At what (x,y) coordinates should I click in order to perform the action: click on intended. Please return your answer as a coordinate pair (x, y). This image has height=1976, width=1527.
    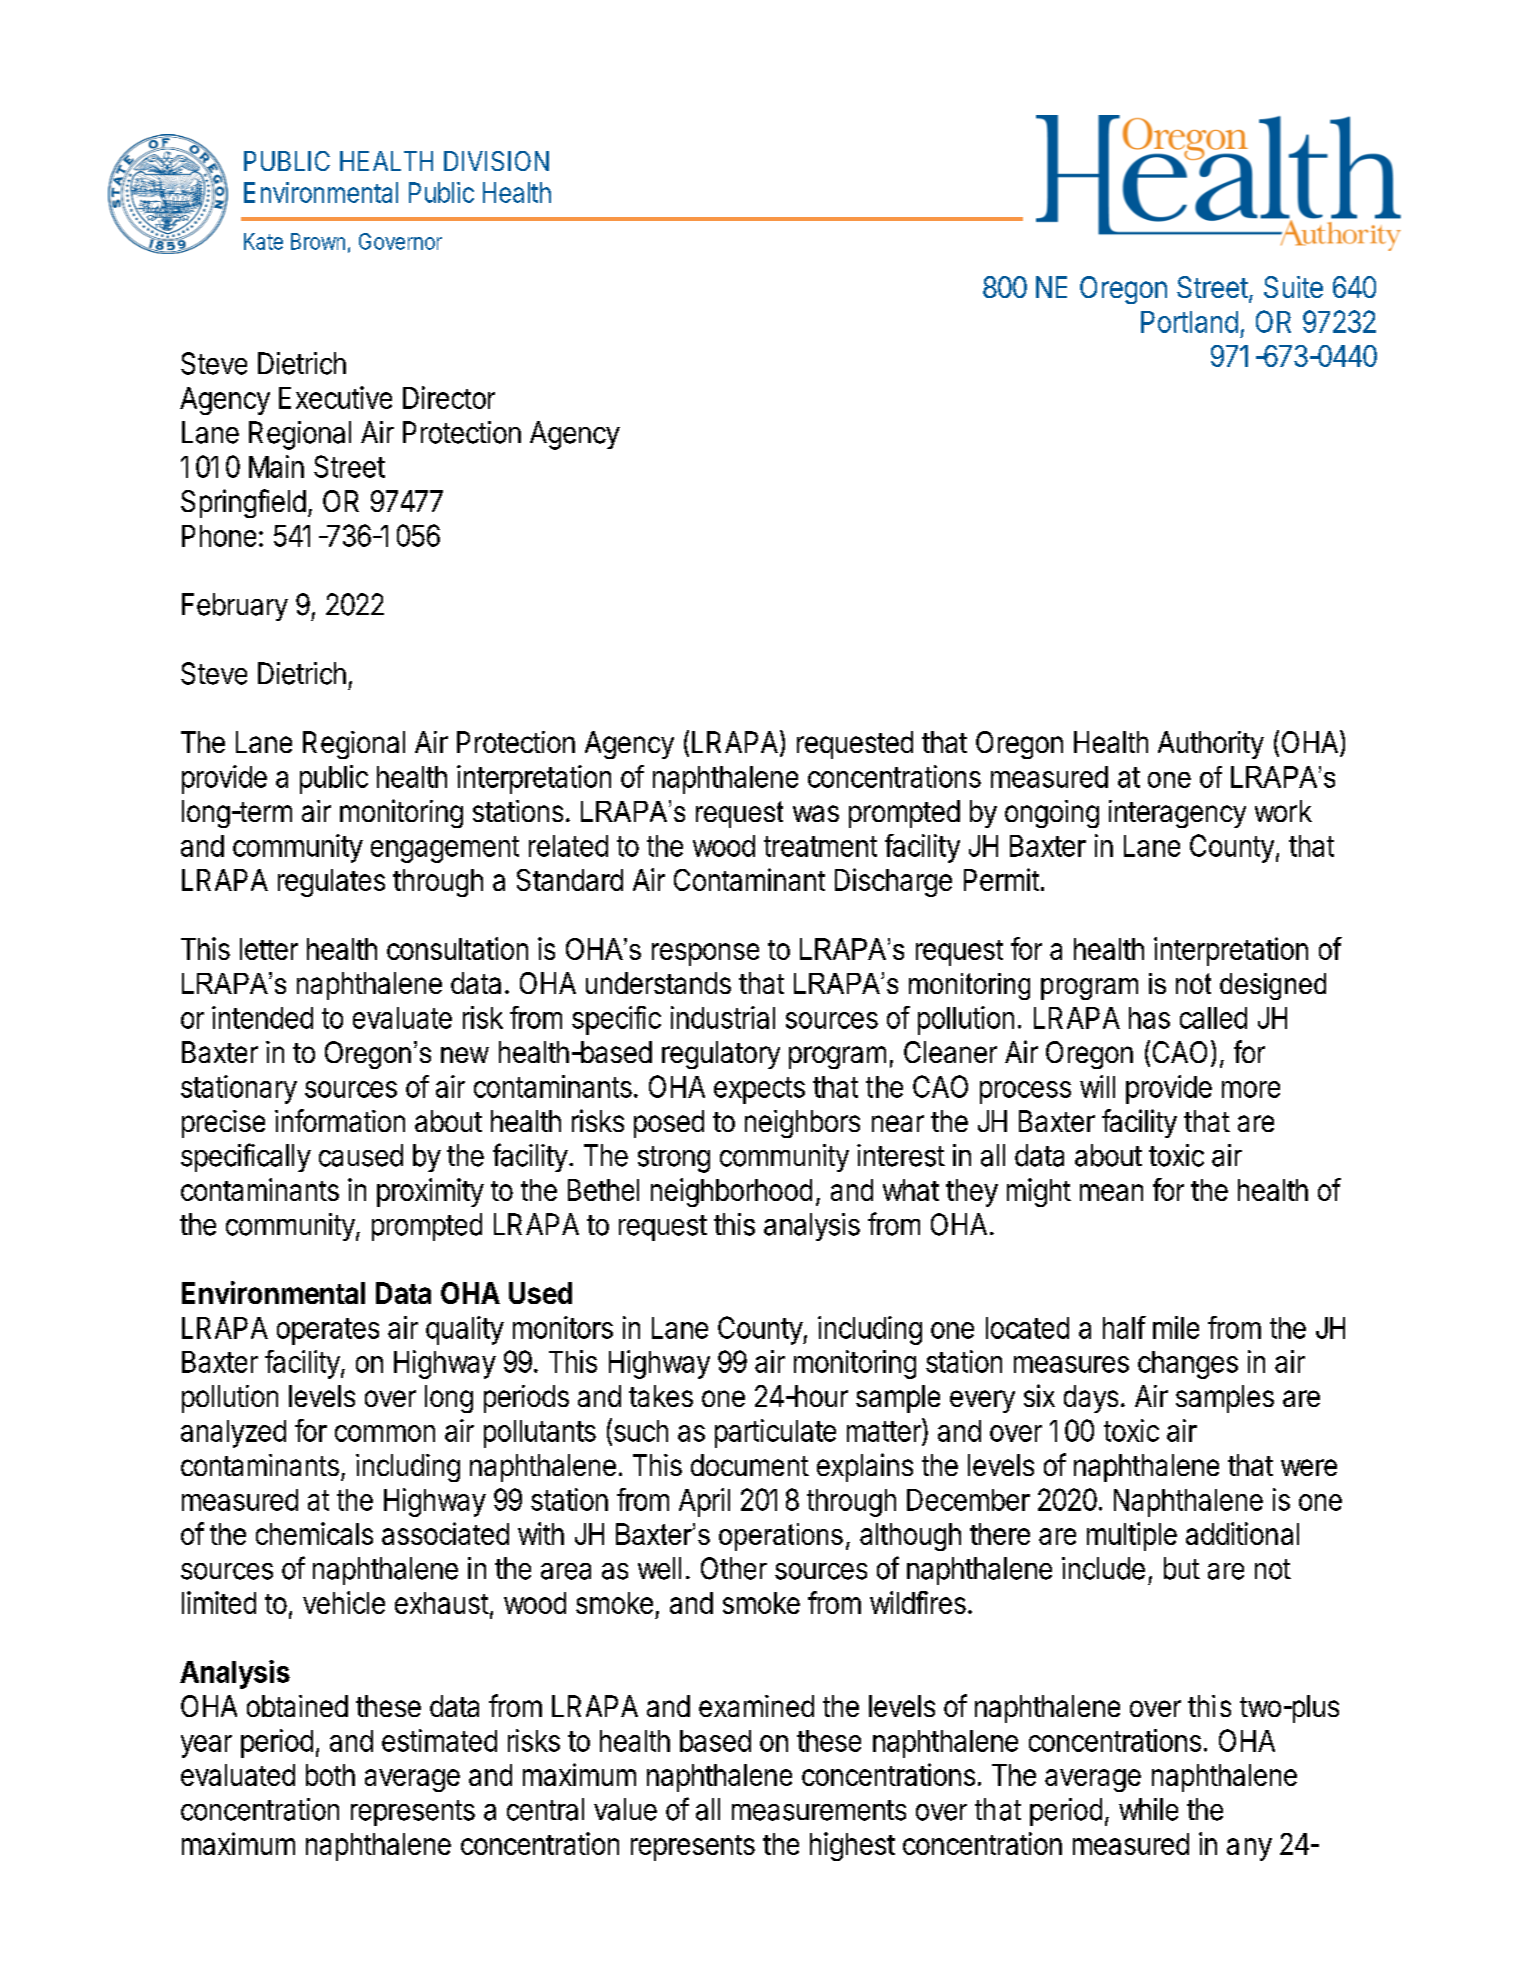
    Looking at the image, I should click on (262, 1017).
